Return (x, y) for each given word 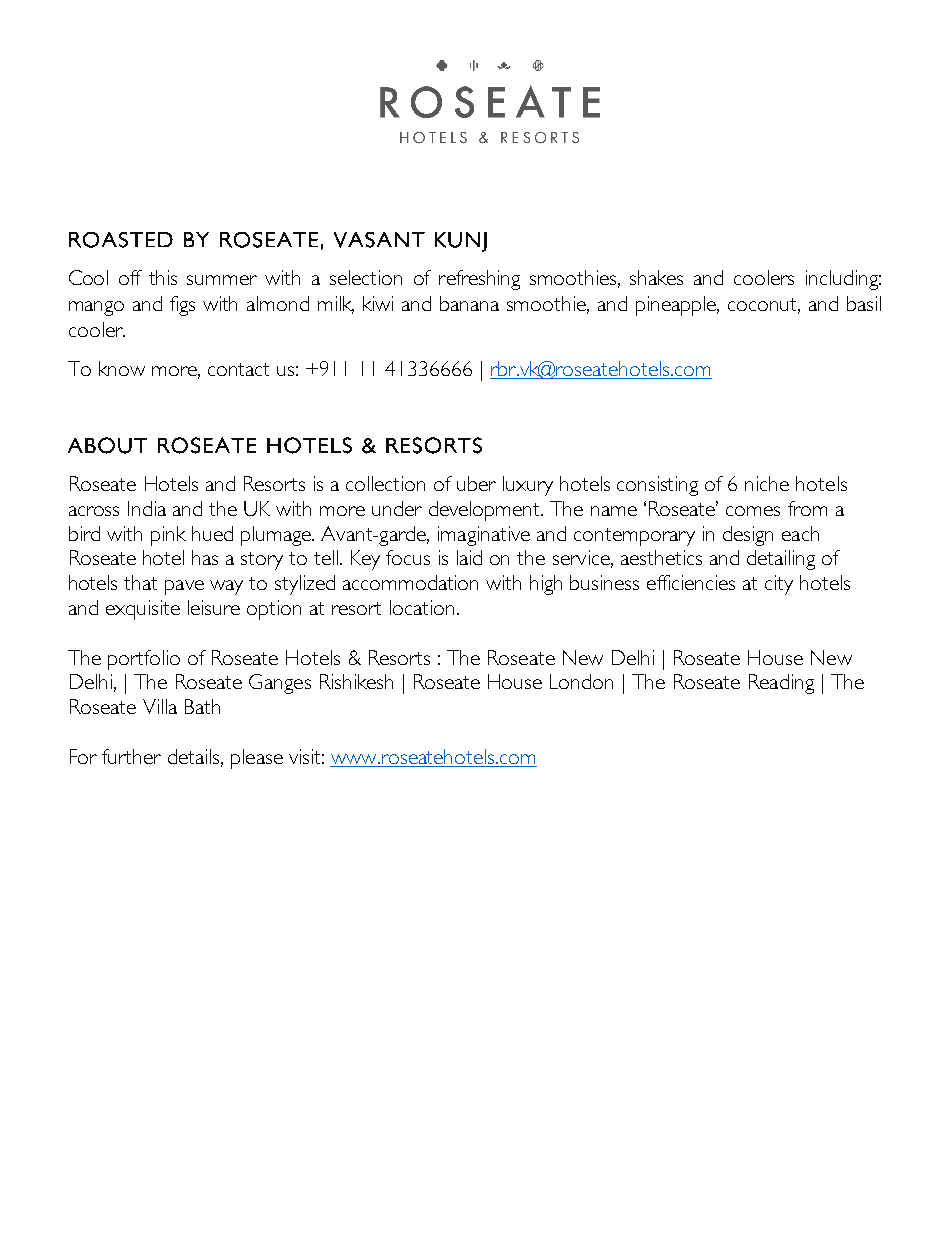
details (195, 757)
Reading (781, 684)
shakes (656, 277)
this (163, 277)
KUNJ (461, 242)
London (581, 681)
